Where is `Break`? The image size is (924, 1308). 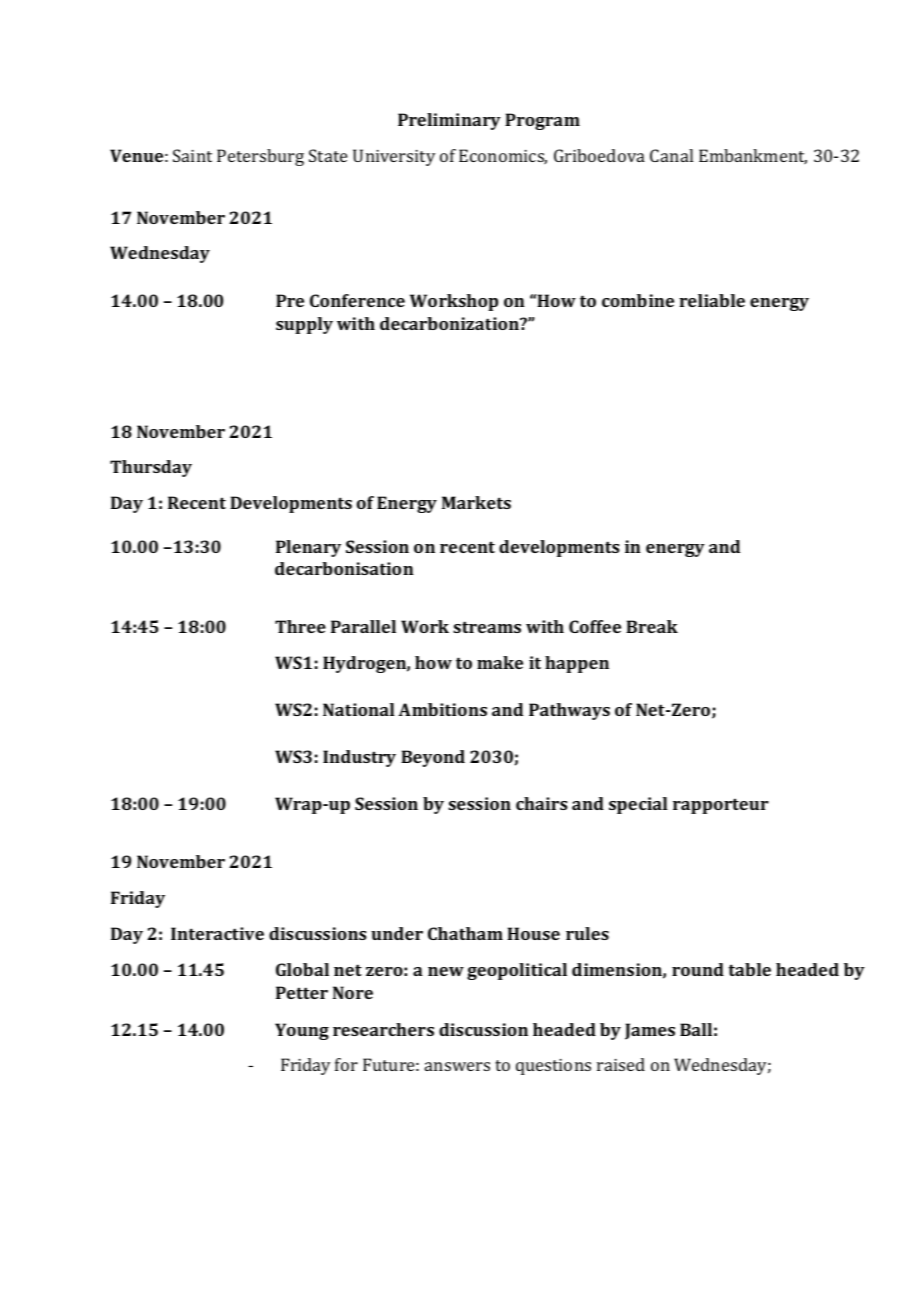 Break is located at coordinates (652, 626).
